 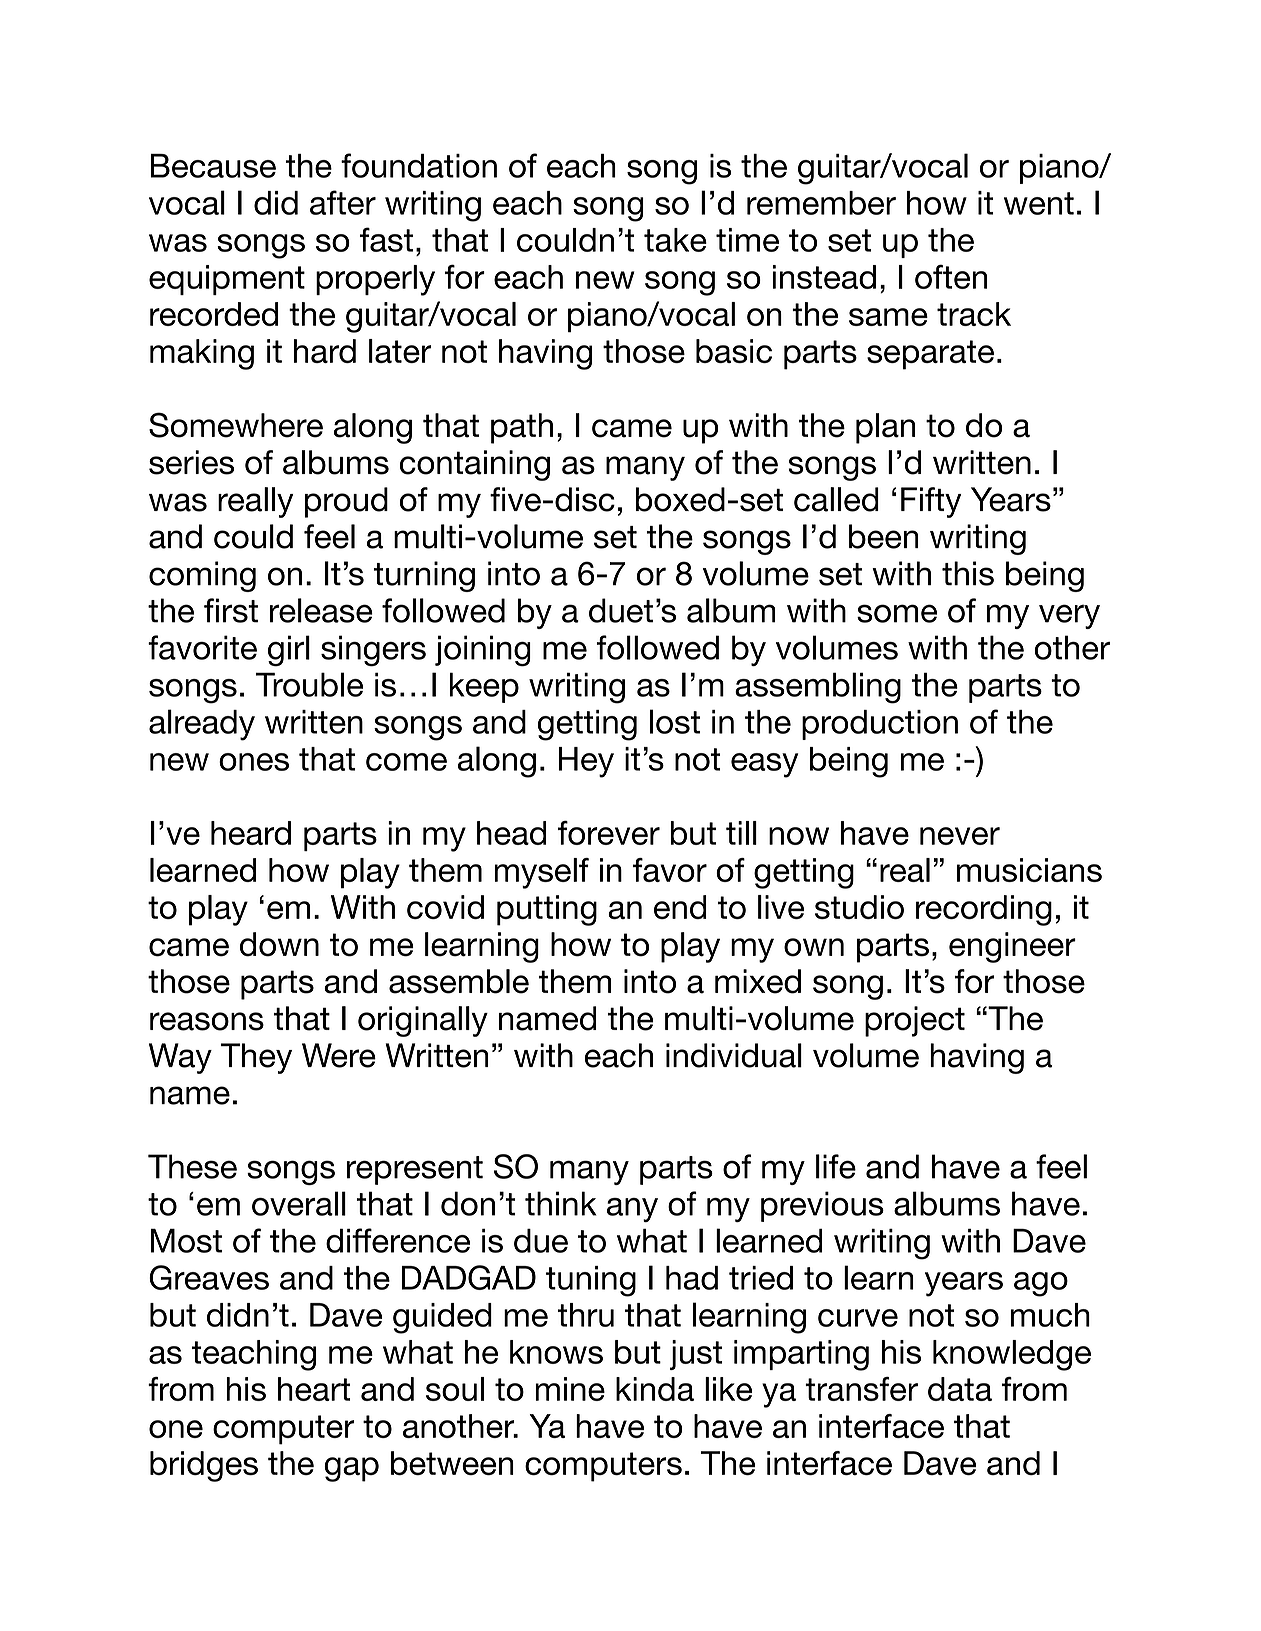 What do you see at coordinates (321, 610) in the screenshot?
I see `release` at bounding box center [321, 610].
